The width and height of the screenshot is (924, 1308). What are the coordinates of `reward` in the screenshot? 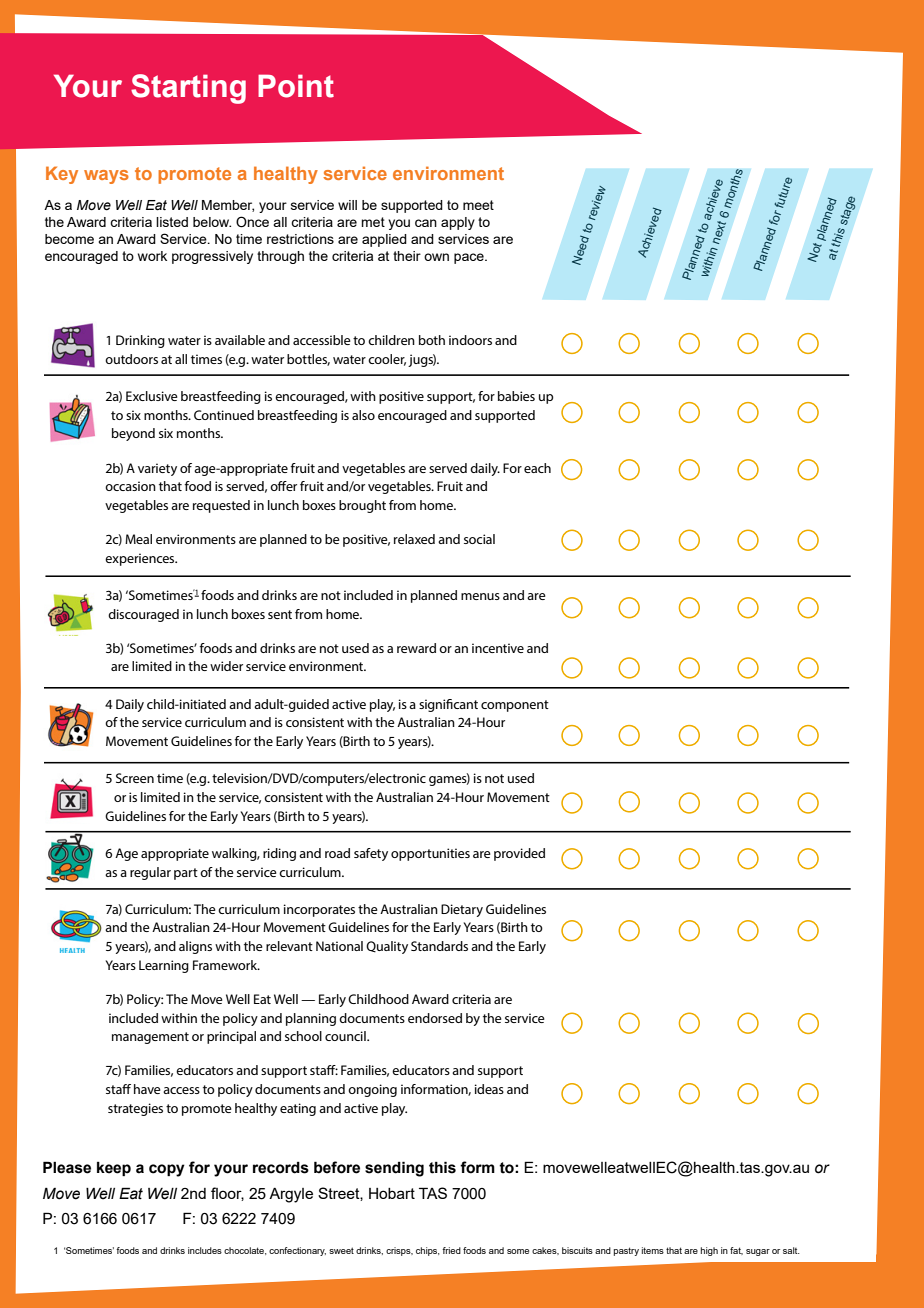 It's located at (416, 648).
